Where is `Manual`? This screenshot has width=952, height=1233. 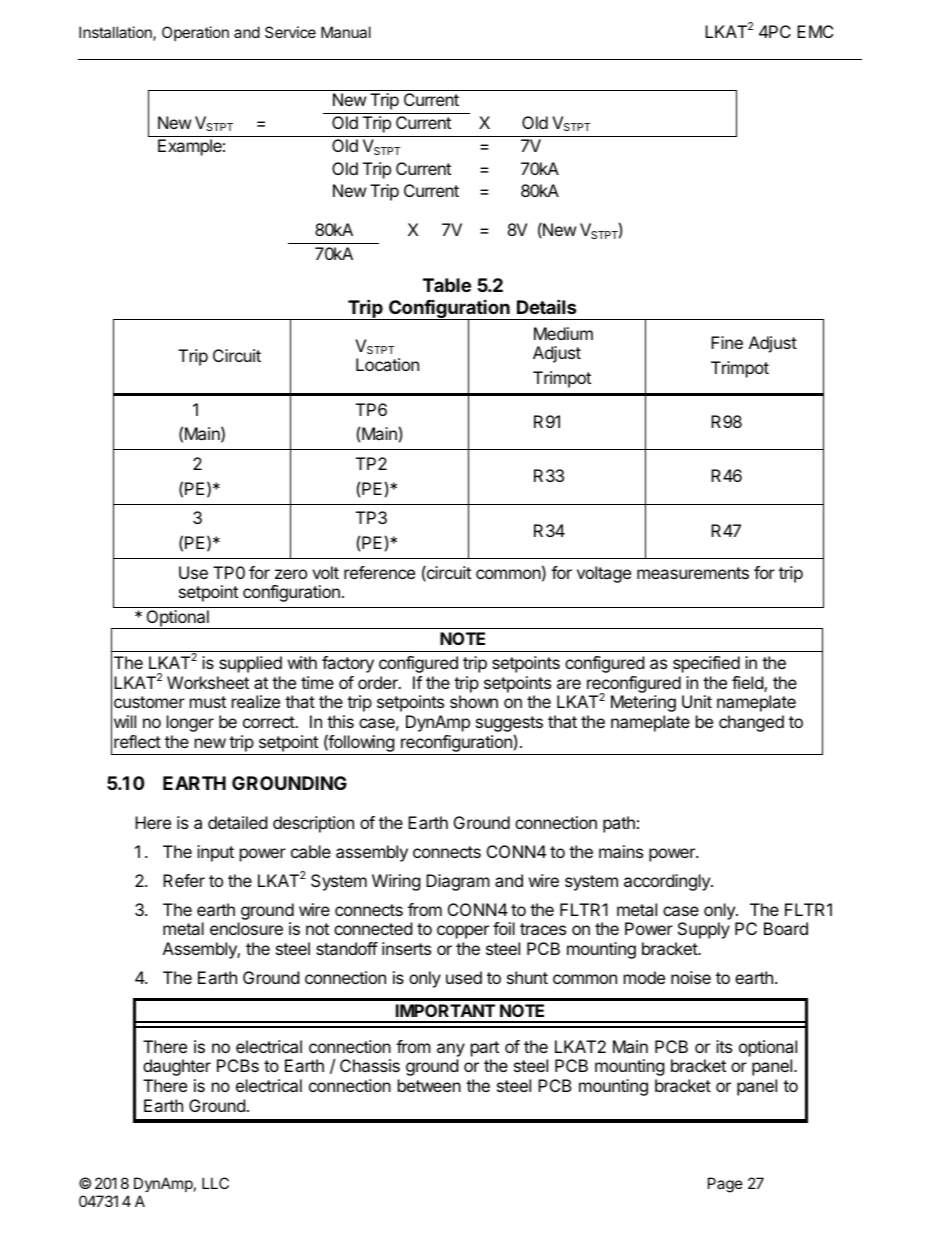
Manual is located at coordinates (346, 32).
